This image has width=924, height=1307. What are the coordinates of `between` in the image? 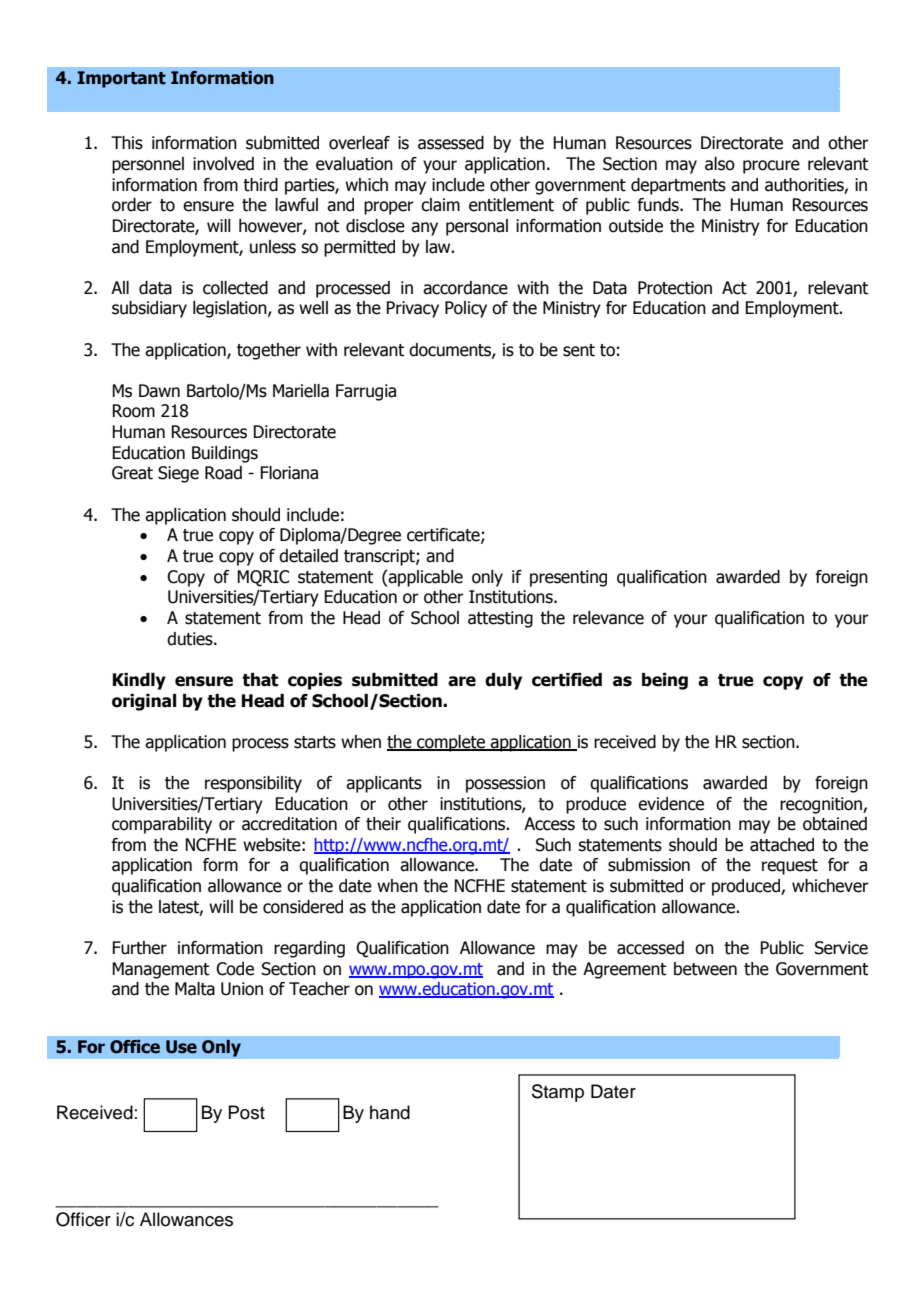 It's located at (705, 969).
